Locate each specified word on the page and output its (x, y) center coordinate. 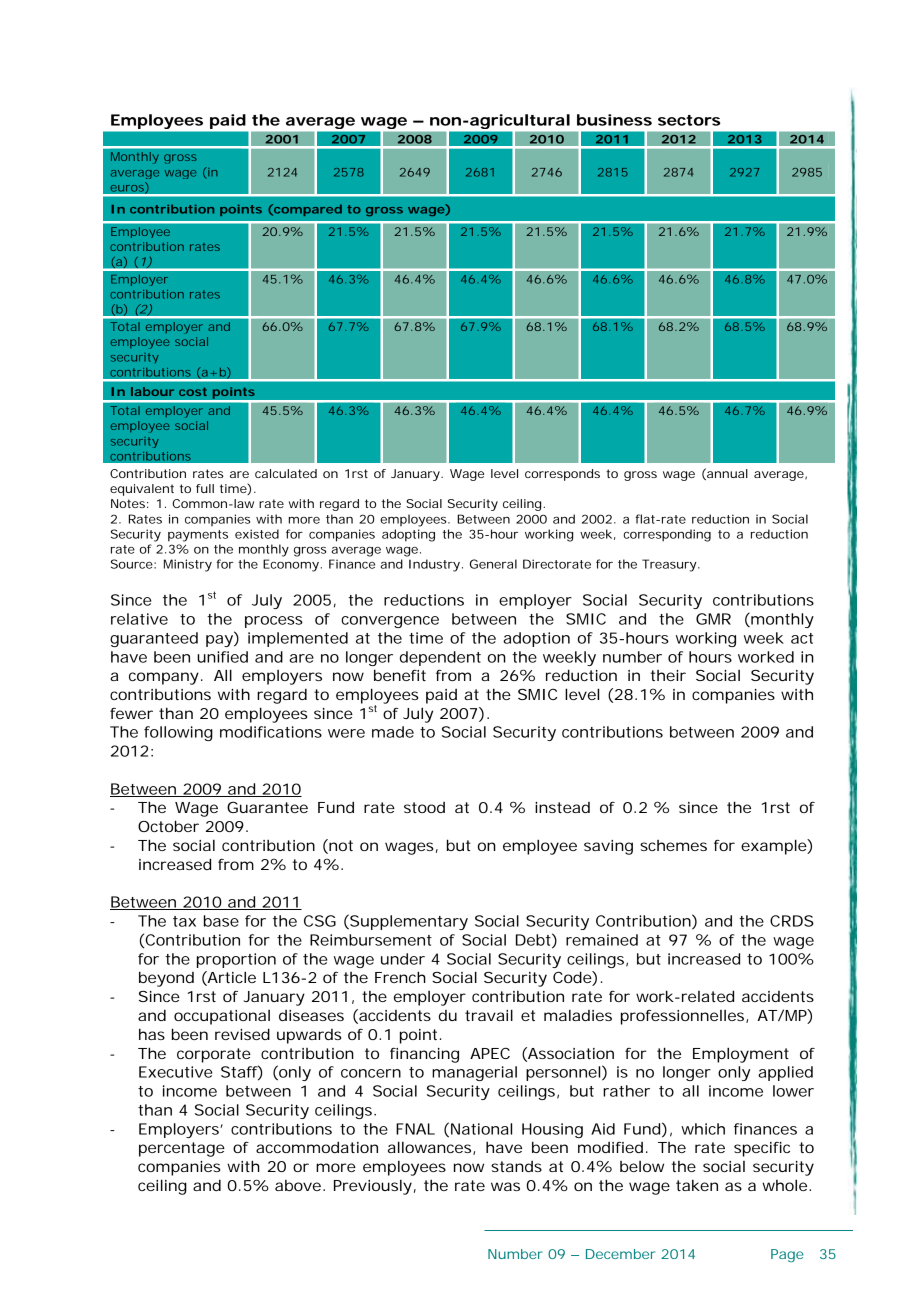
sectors (689, 120)
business (614, 120)
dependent (440, 658)
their (668, 675)
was (505, 1186)
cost (193, 392)
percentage (182, 1149)
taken (697, 1185)
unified (222, 657)
